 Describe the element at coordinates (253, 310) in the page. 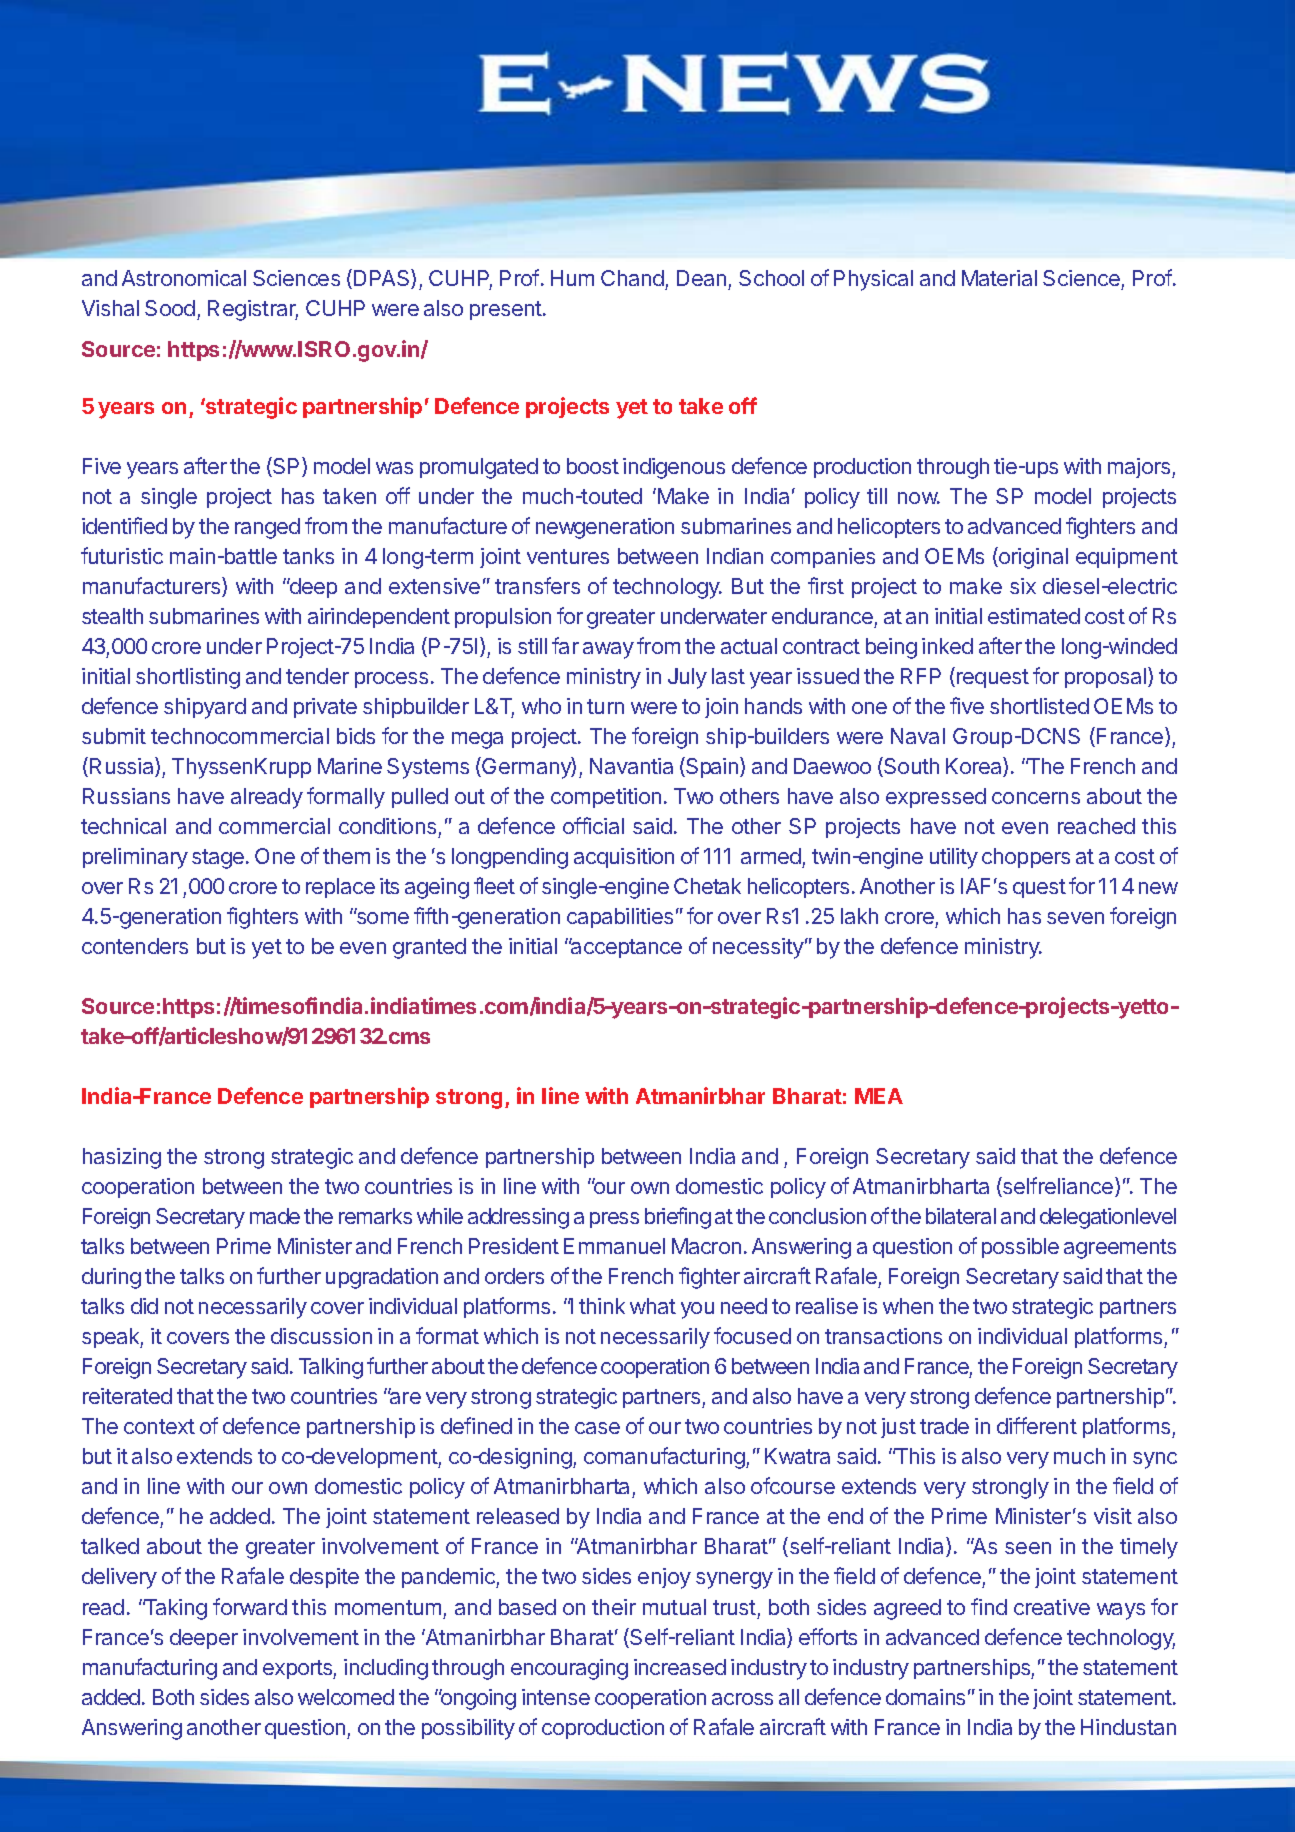

I see `Registrar` at that location.
